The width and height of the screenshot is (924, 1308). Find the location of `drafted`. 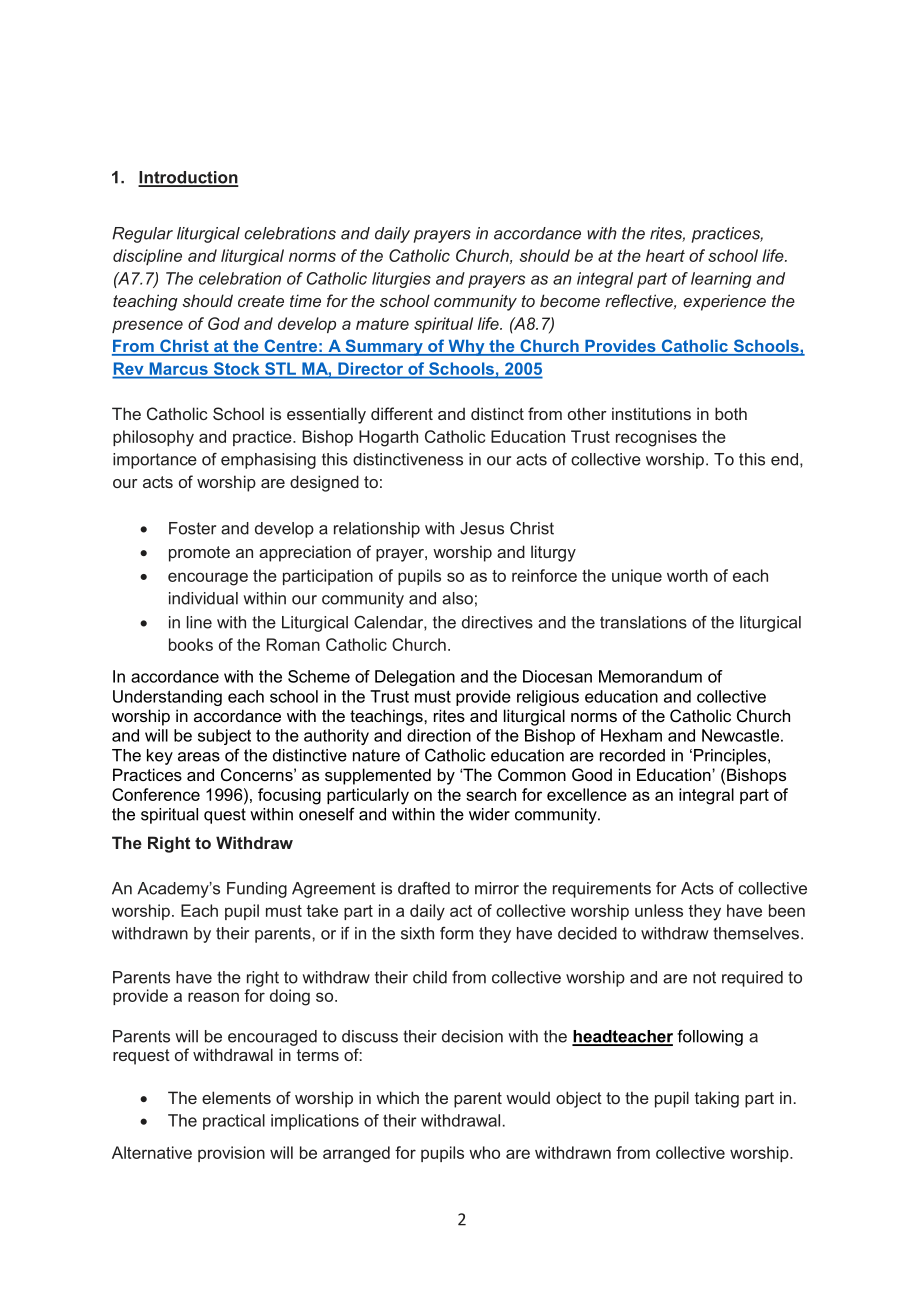

drafted is located at coordinates (424, 888).
